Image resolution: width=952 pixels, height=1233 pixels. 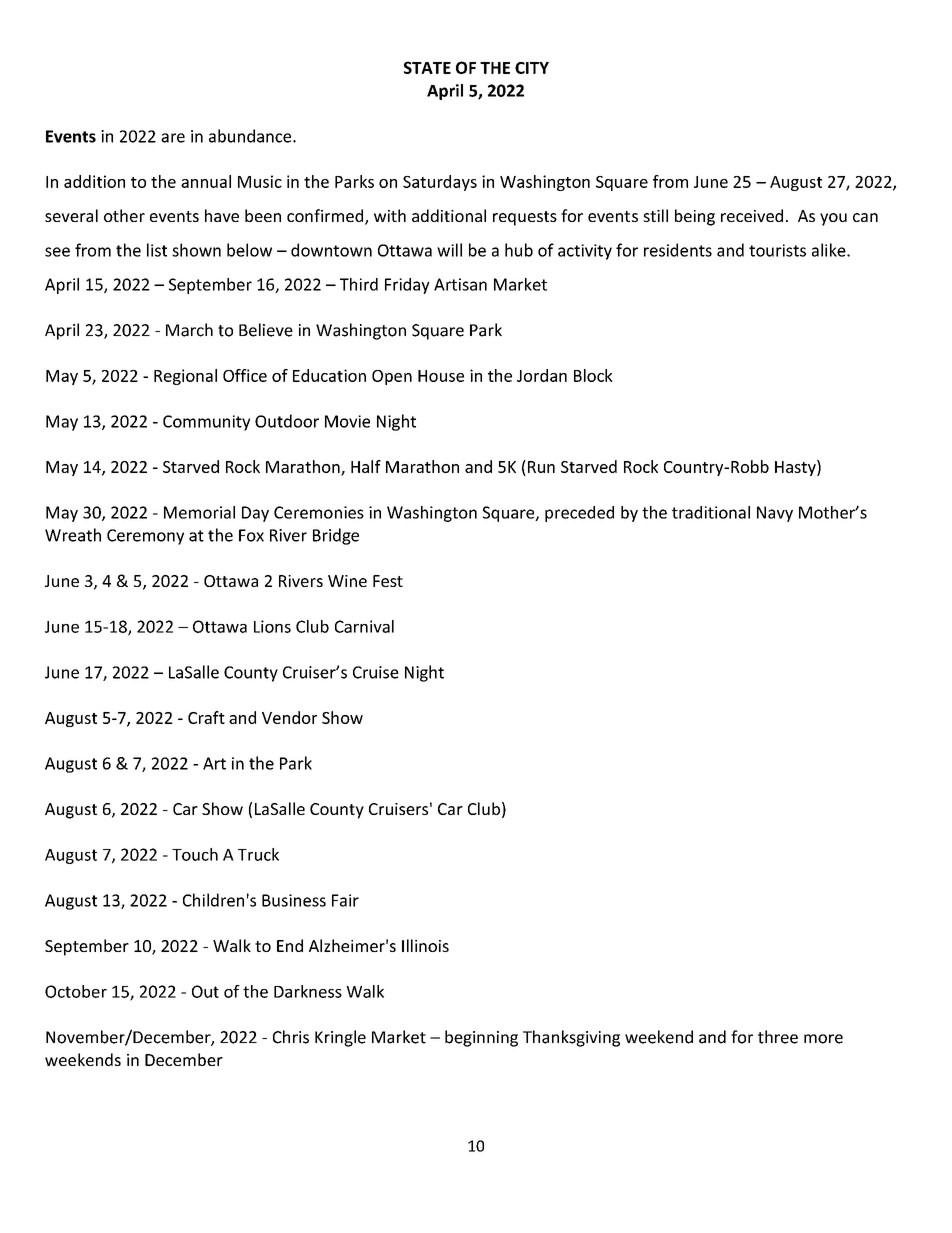 I want to click on Vendor, so click(x=289, y=717).
